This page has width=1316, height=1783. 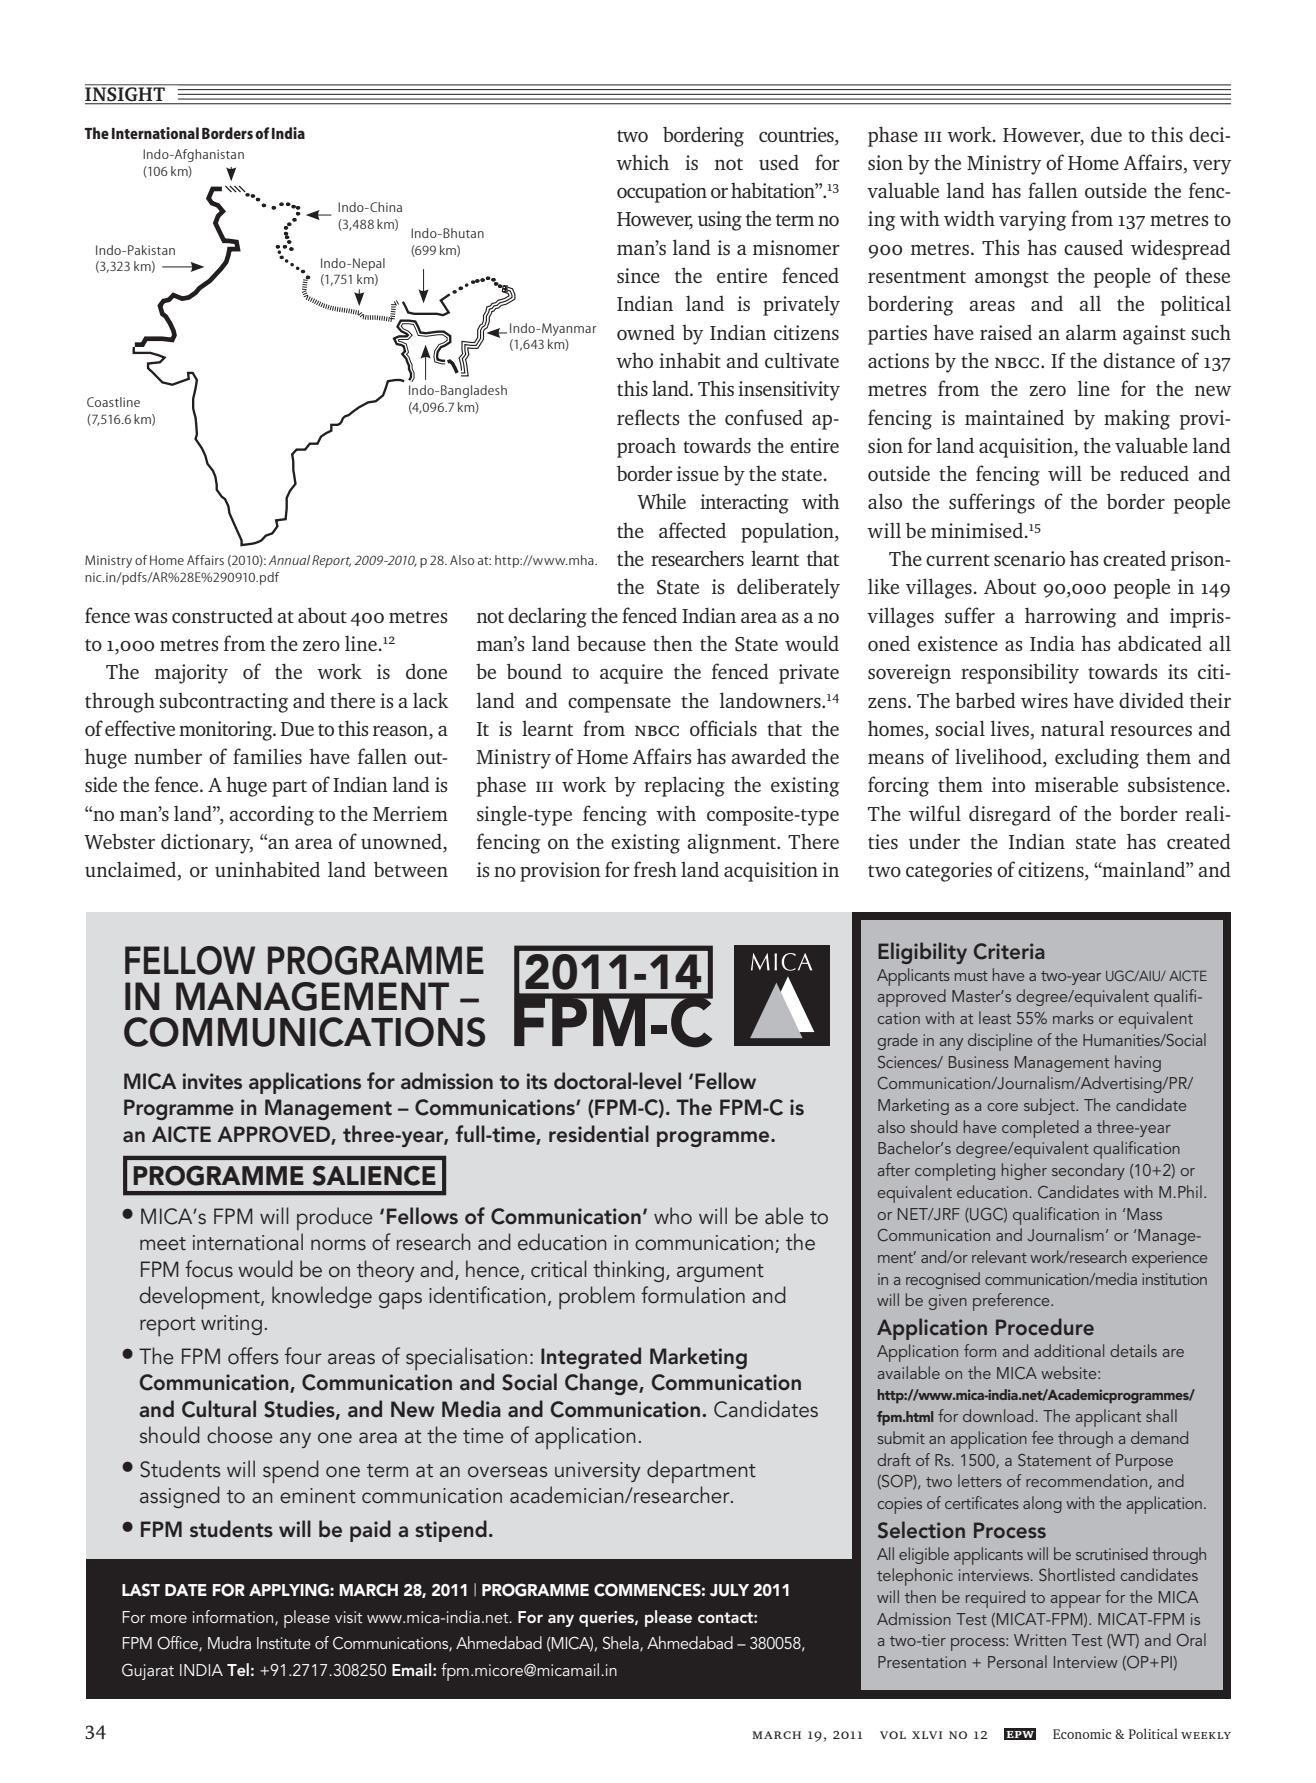 I want to click on which, so click(x=642, y=162).
